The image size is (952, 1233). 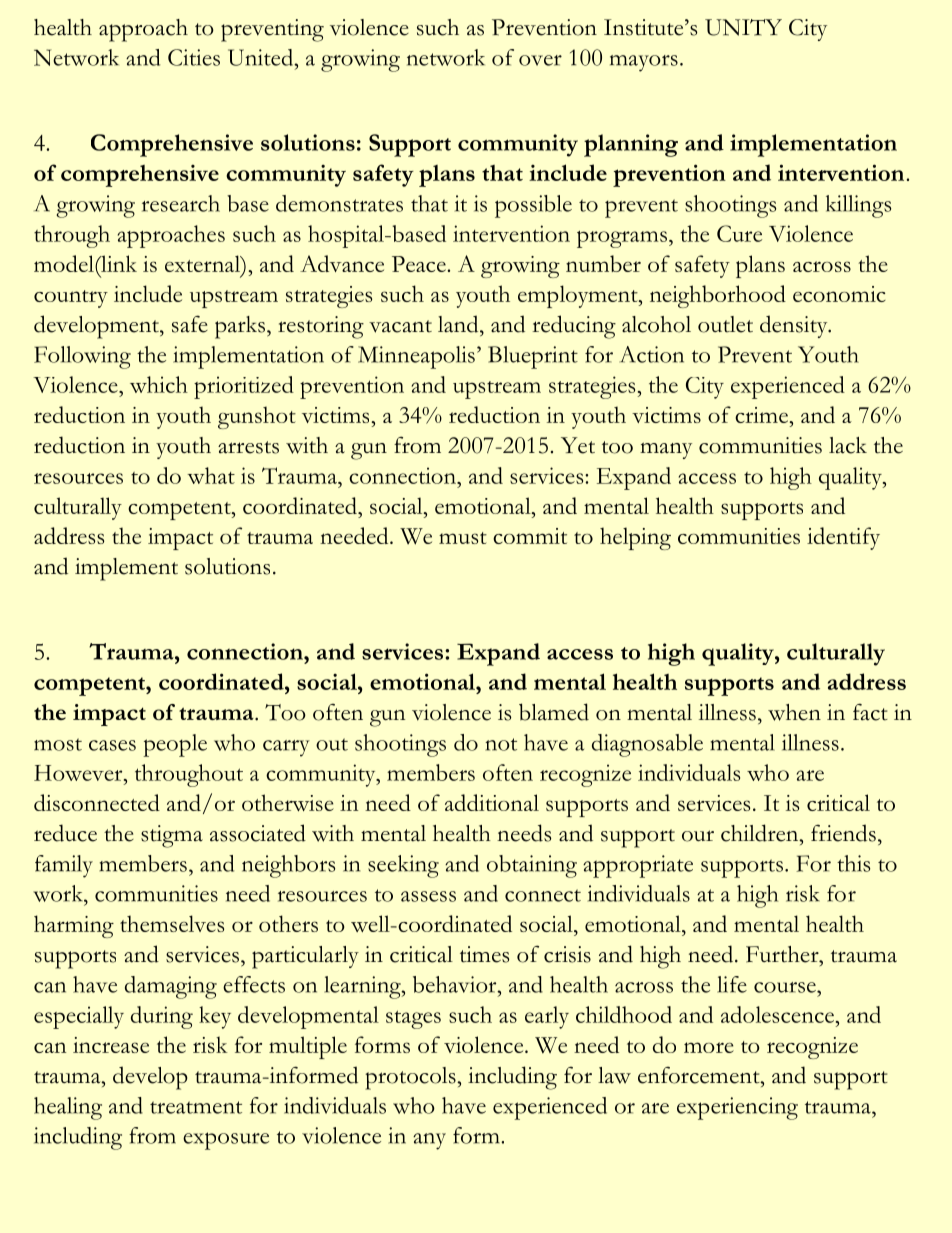 I want to click on treatment, so click(x=196, y=1107).
